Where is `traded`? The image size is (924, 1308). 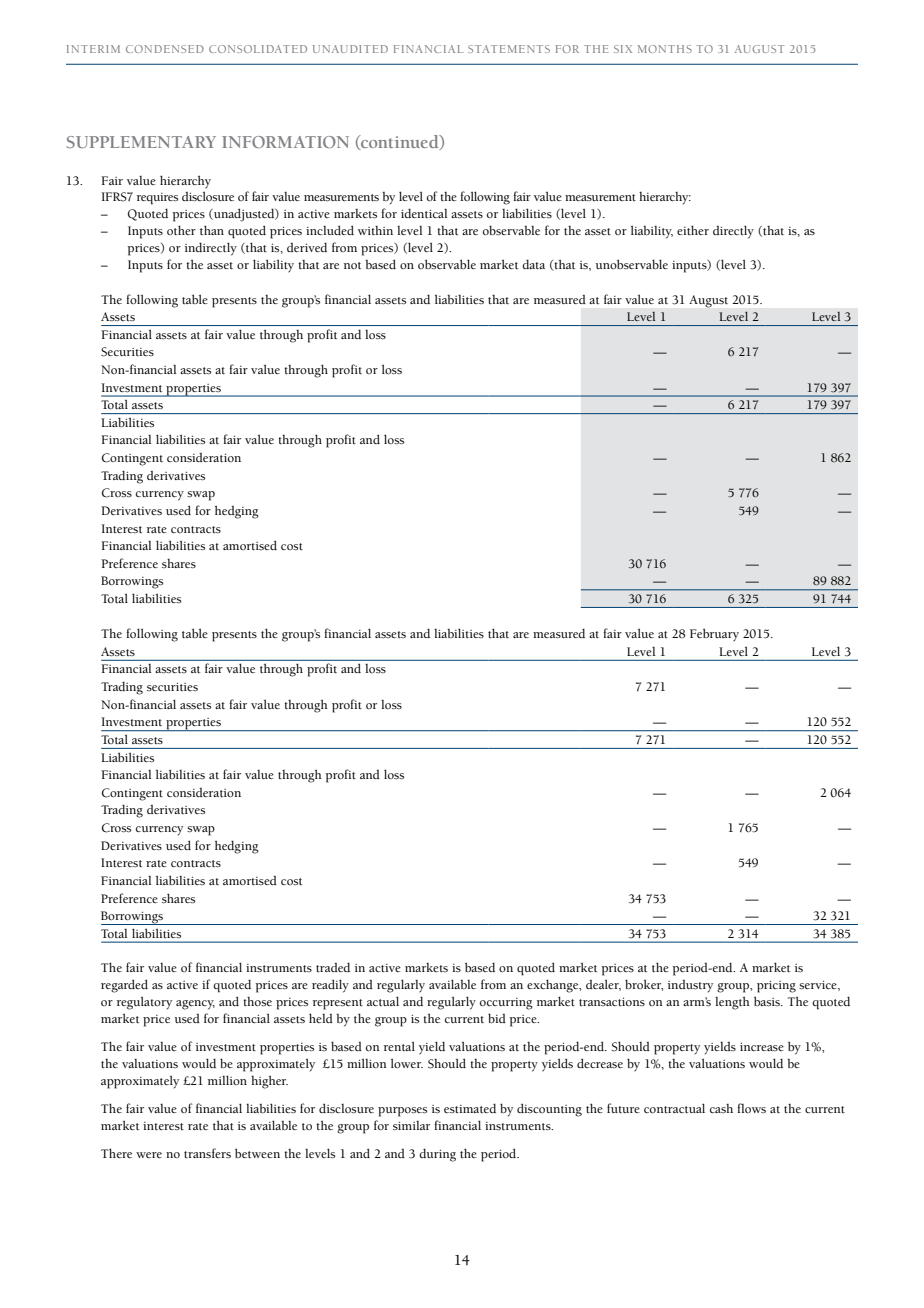
traded is located at coordinates (333, 967).
